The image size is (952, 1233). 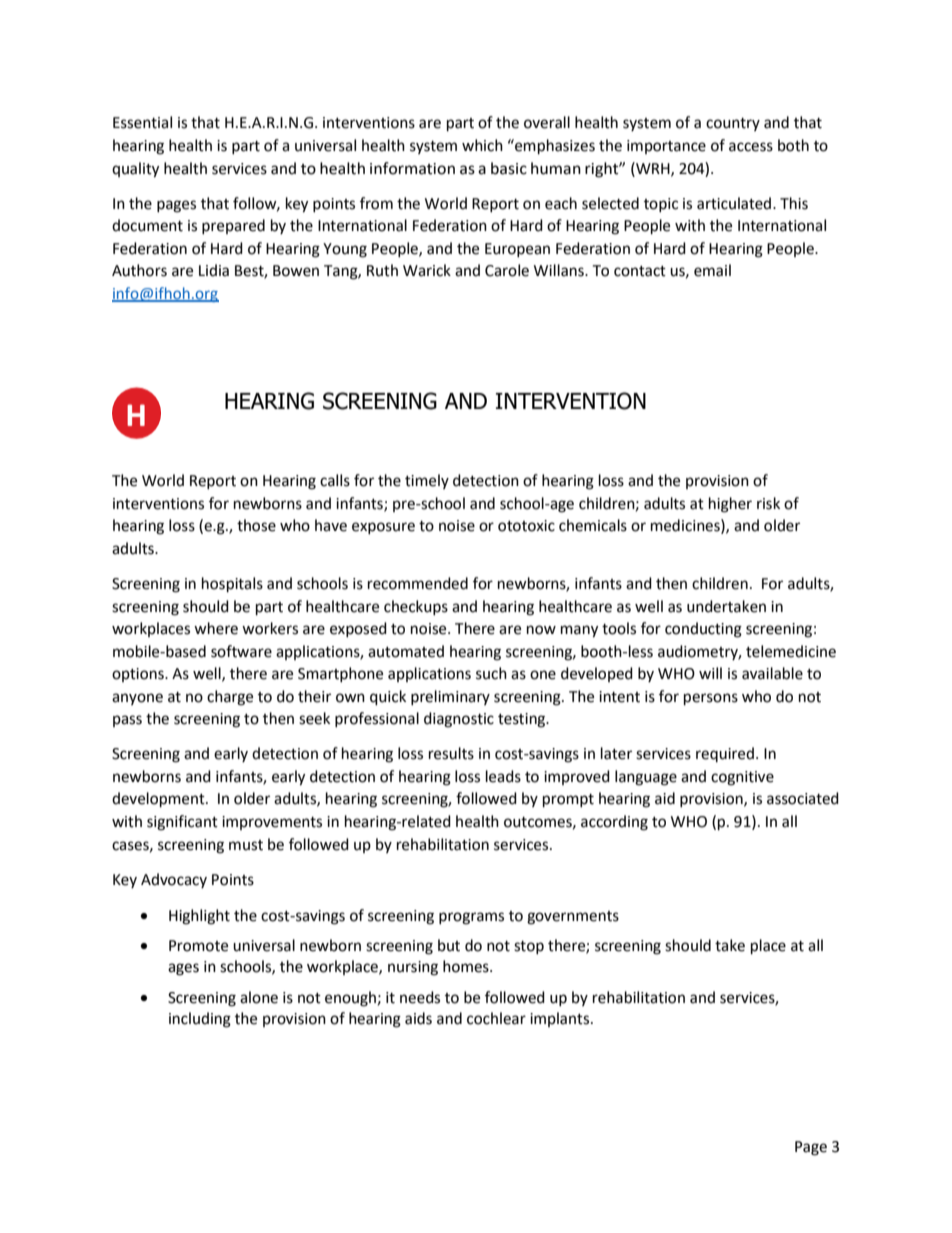 What do you see at coordinates (703, 630) in the image?
I see `conducting` at bounding box center [703, 630].
